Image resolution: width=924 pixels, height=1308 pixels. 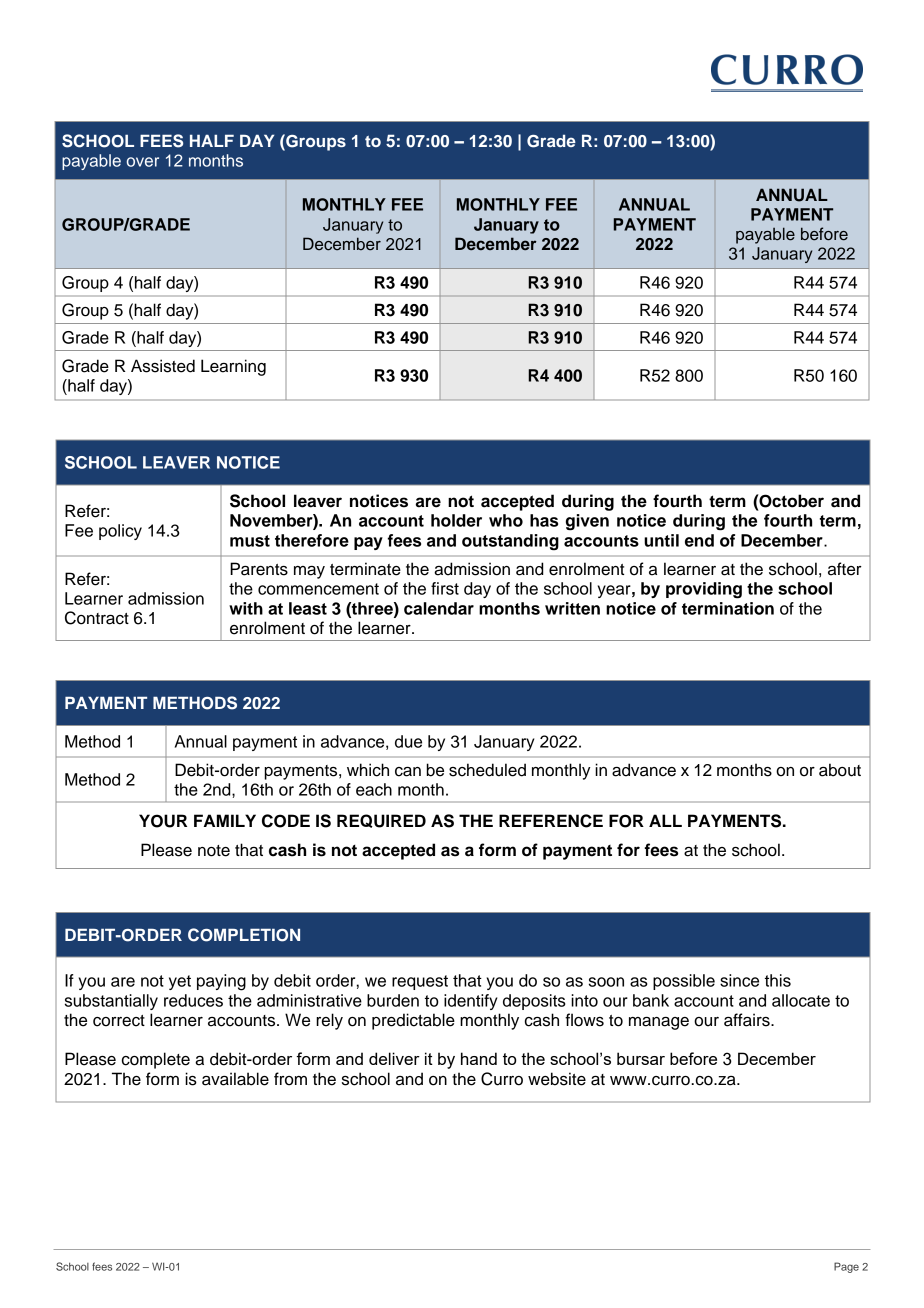 What do you see at coordinates (214, 851) in the screenshot?
I see `note` at bounding box center [214, 851].
